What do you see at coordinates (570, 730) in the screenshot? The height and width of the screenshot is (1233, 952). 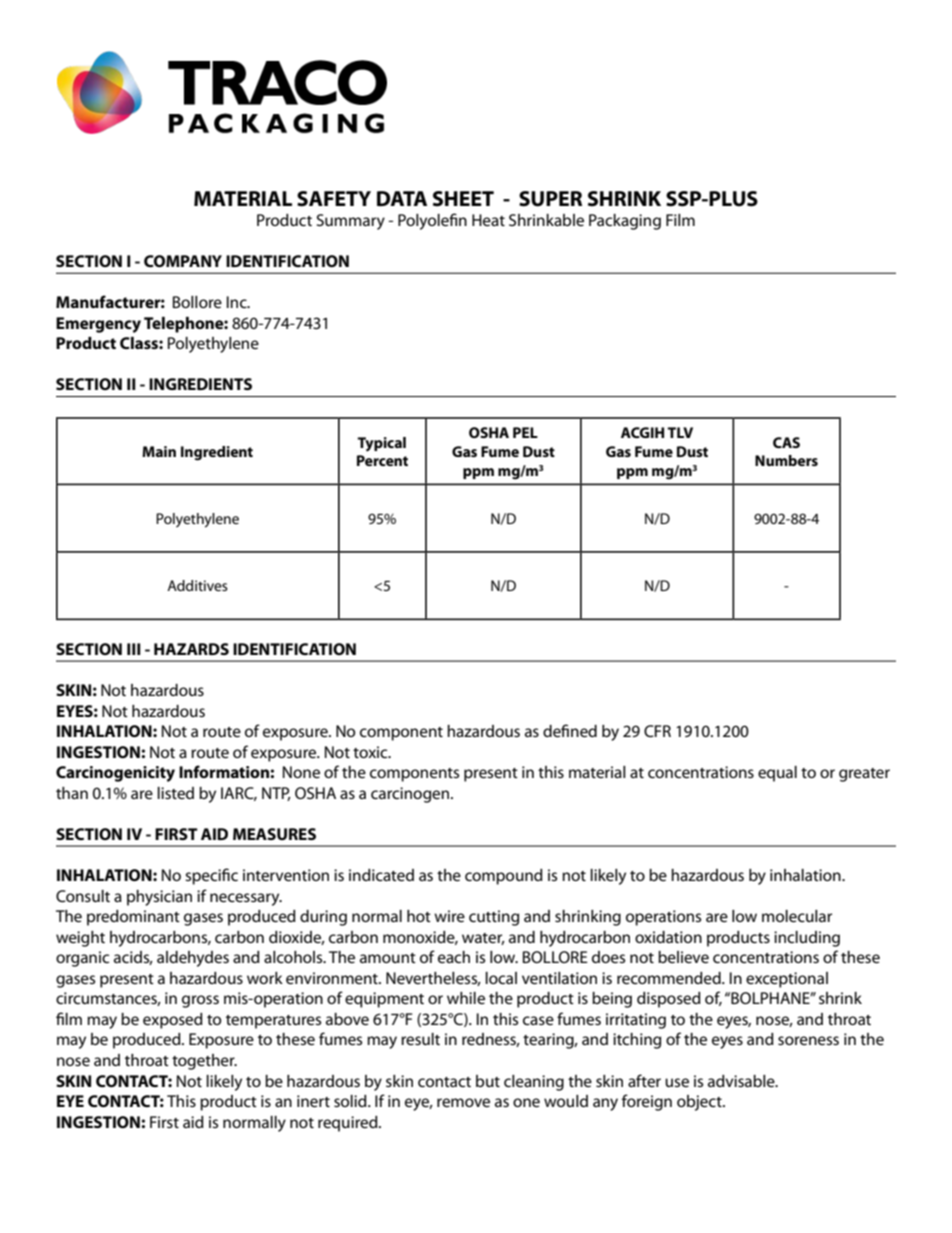 I see `defined` at bounding box center [570, 730].
